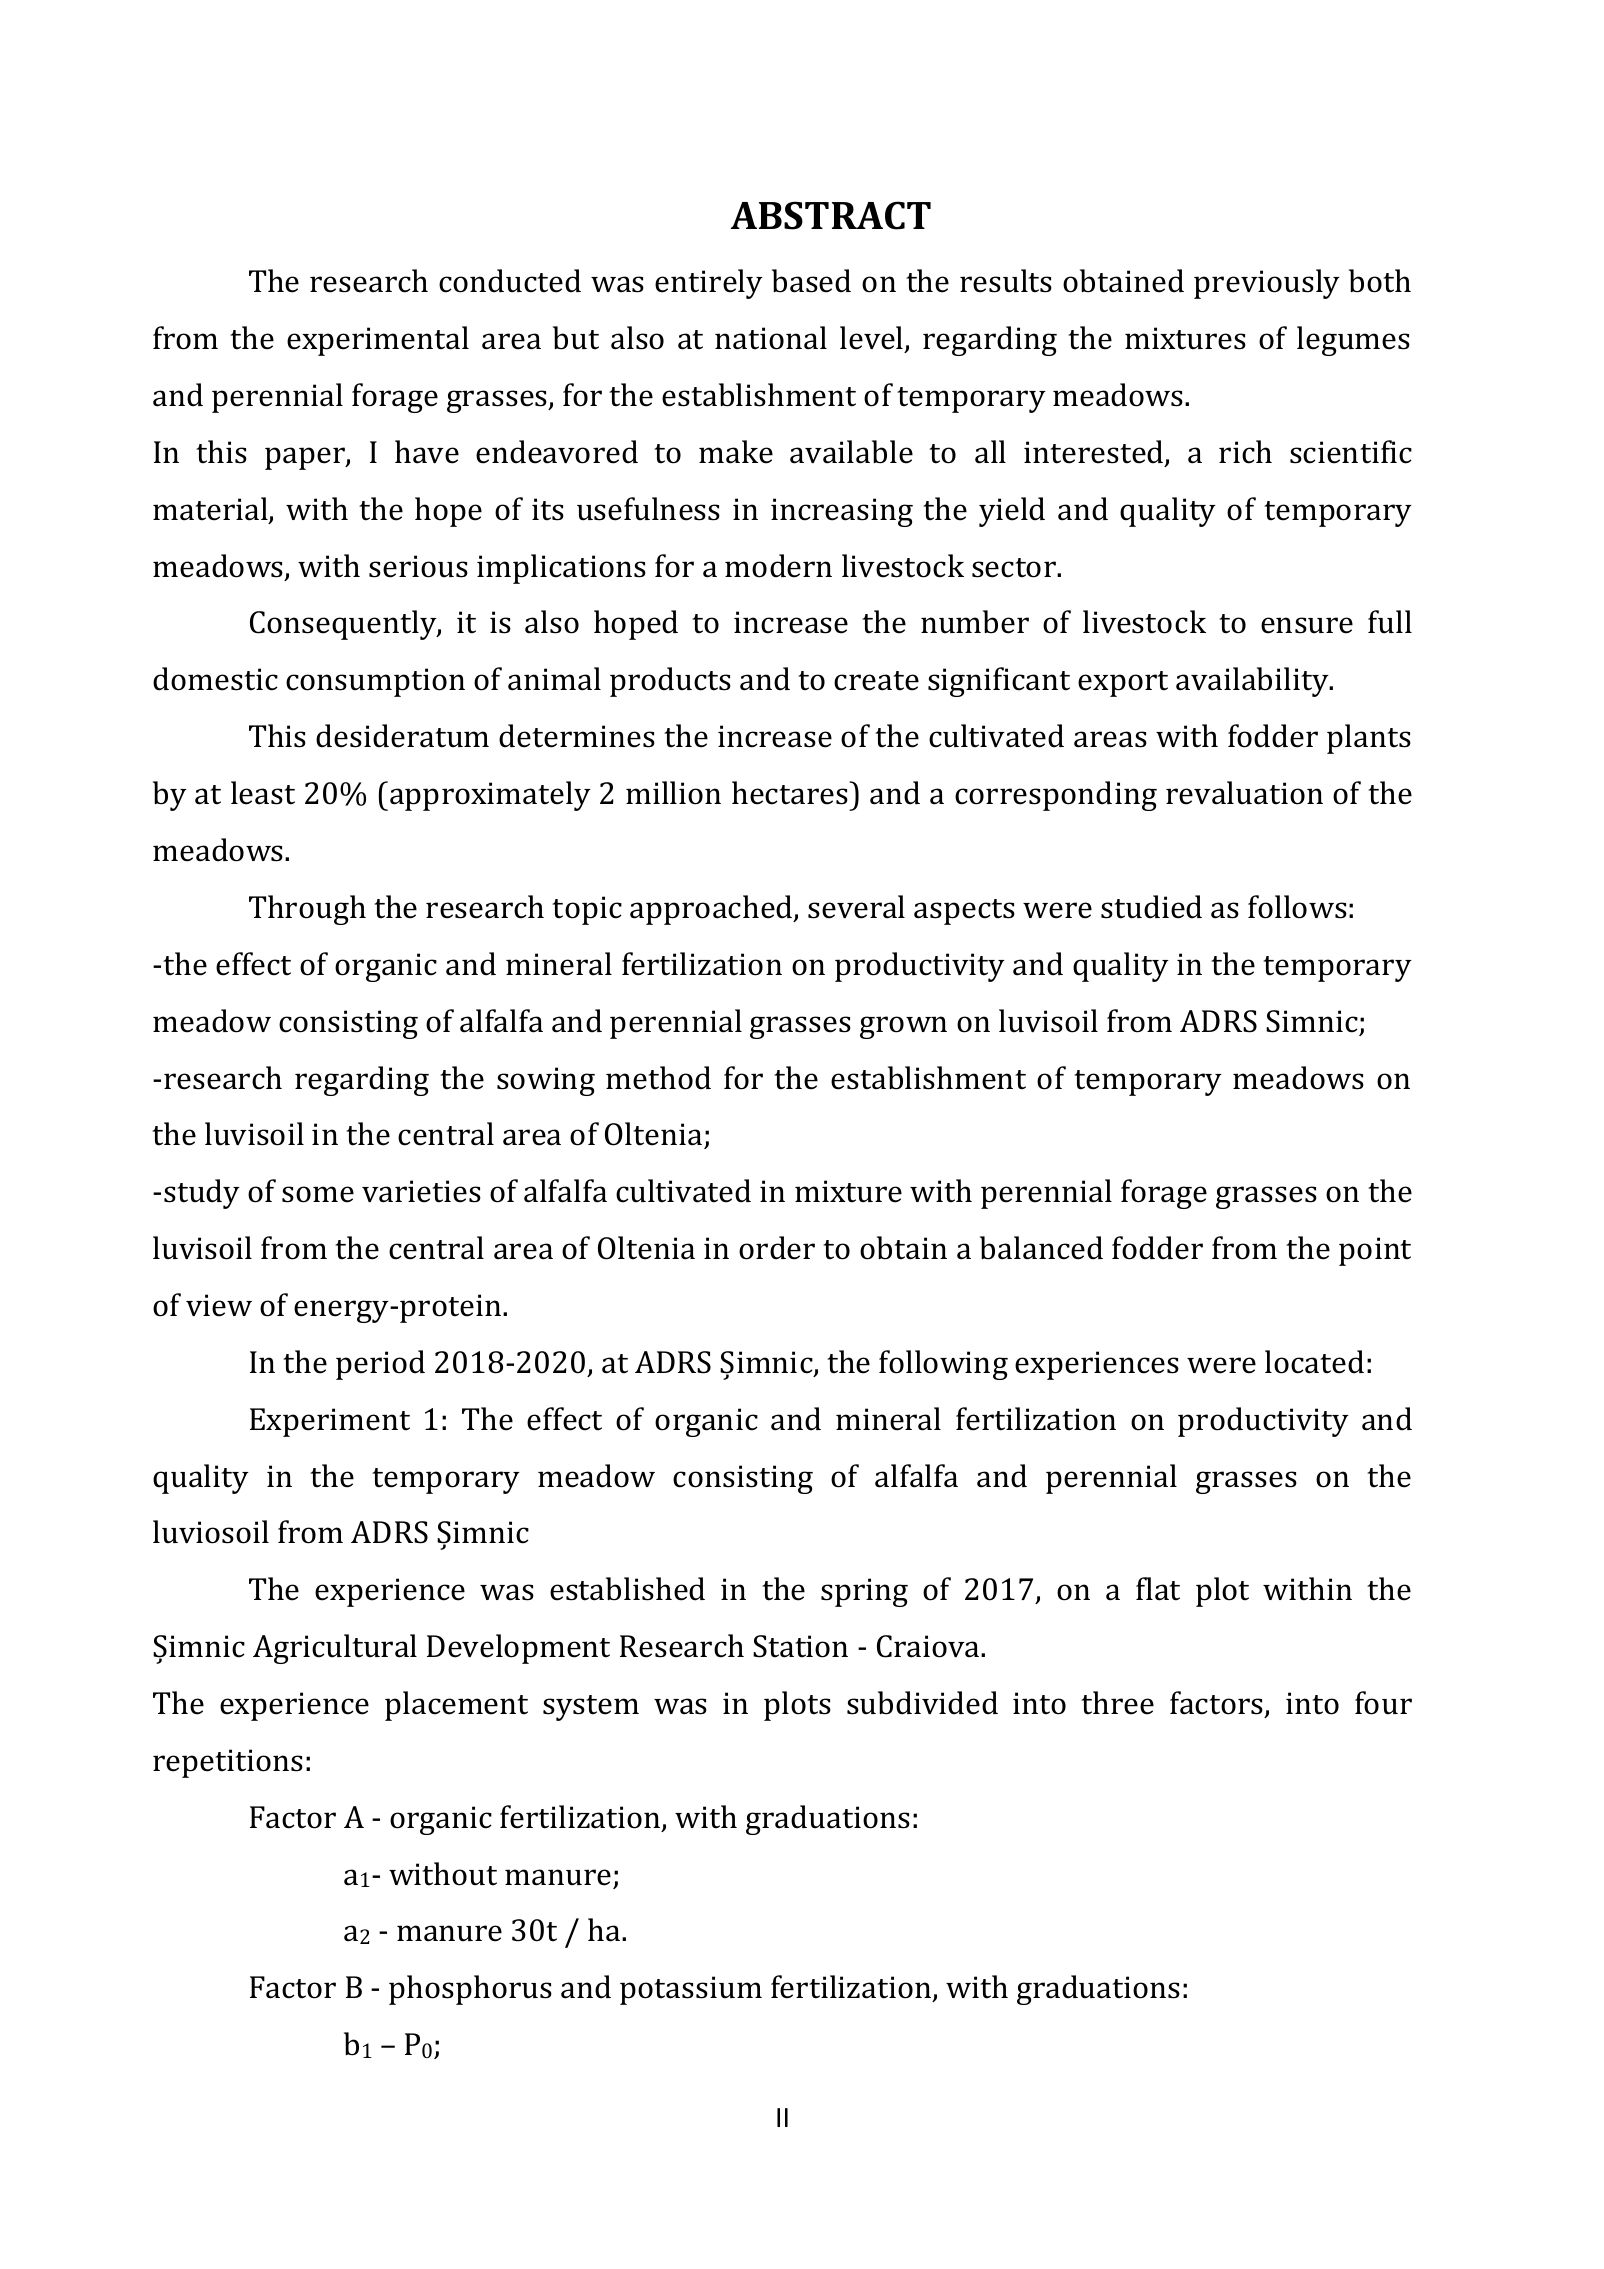 This screenshot has height=2269, width=1604. Describe the element at coordinates (1253, 682) in the screenshot. I see `availability` at that location.
